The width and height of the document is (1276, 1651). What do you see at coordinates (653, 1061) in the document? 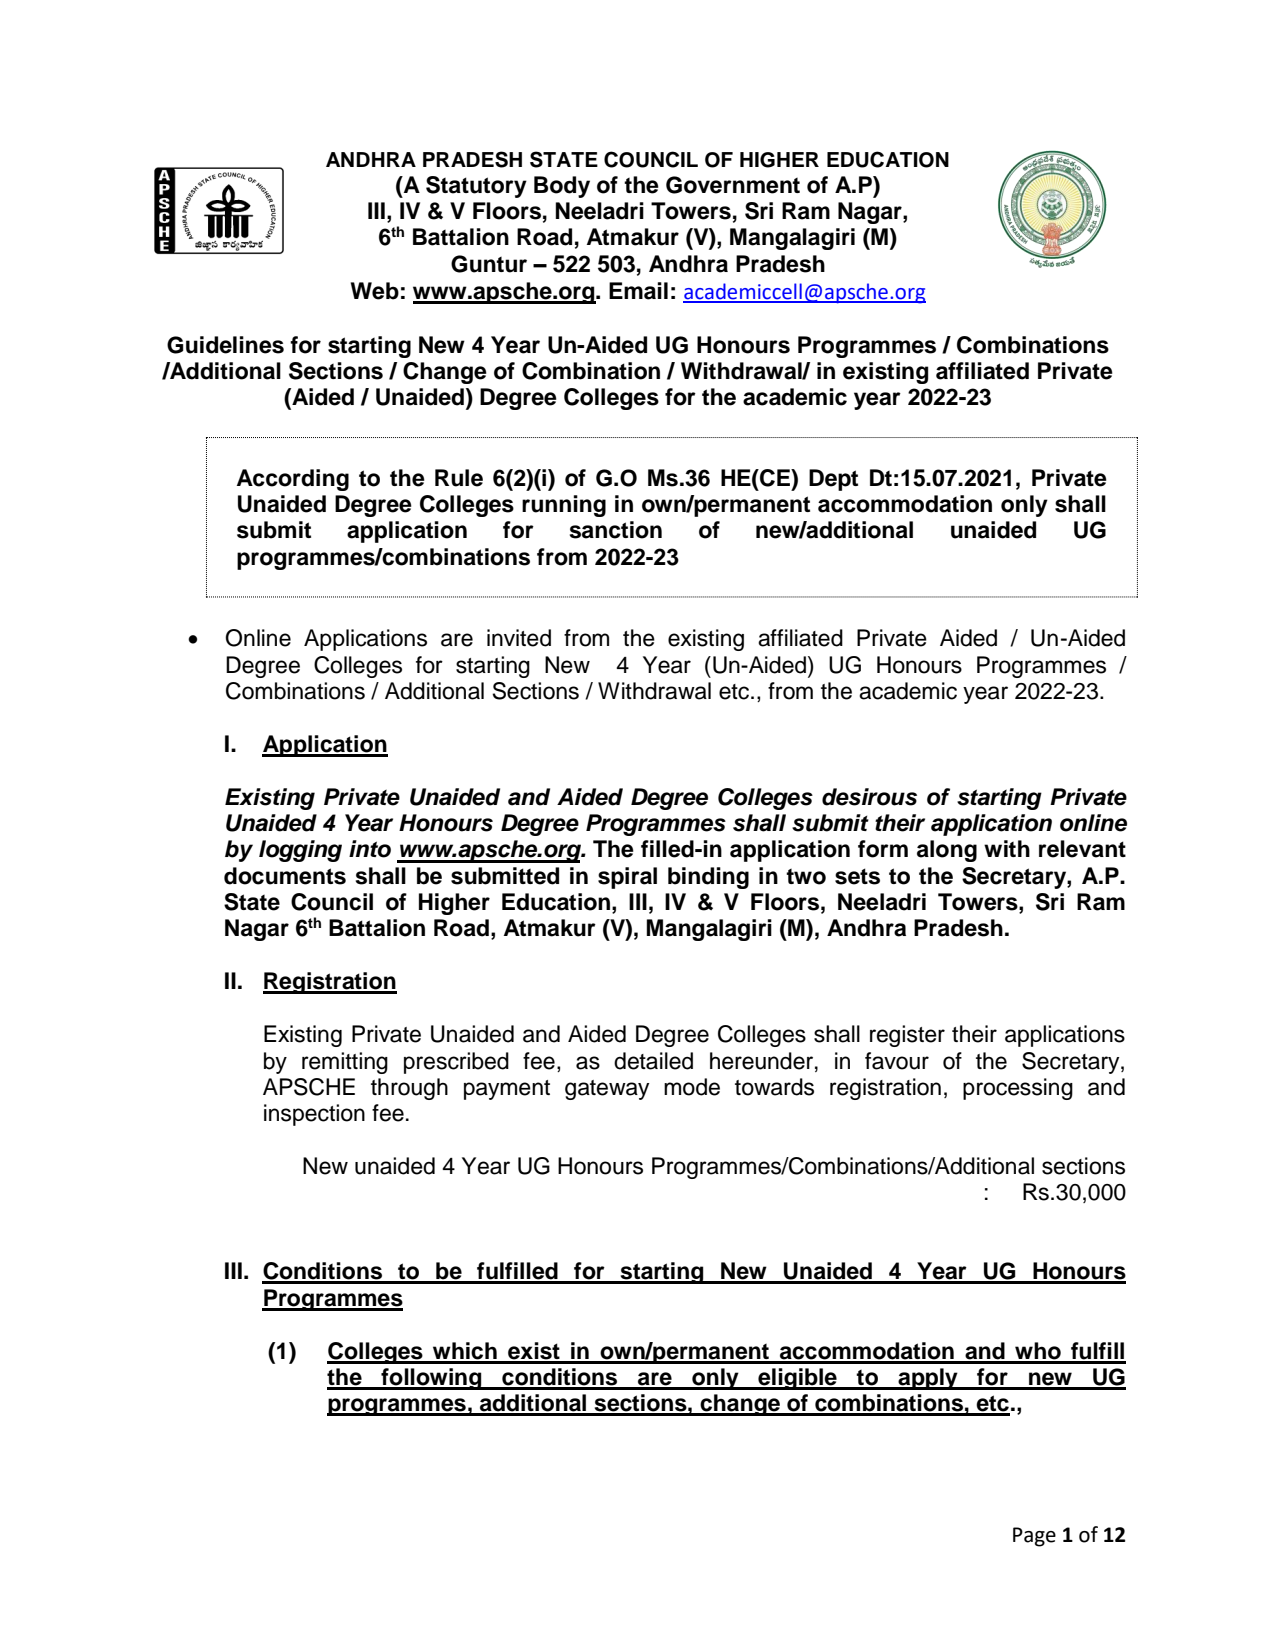
I see `detailed` at bounding box center [653, 1061].
